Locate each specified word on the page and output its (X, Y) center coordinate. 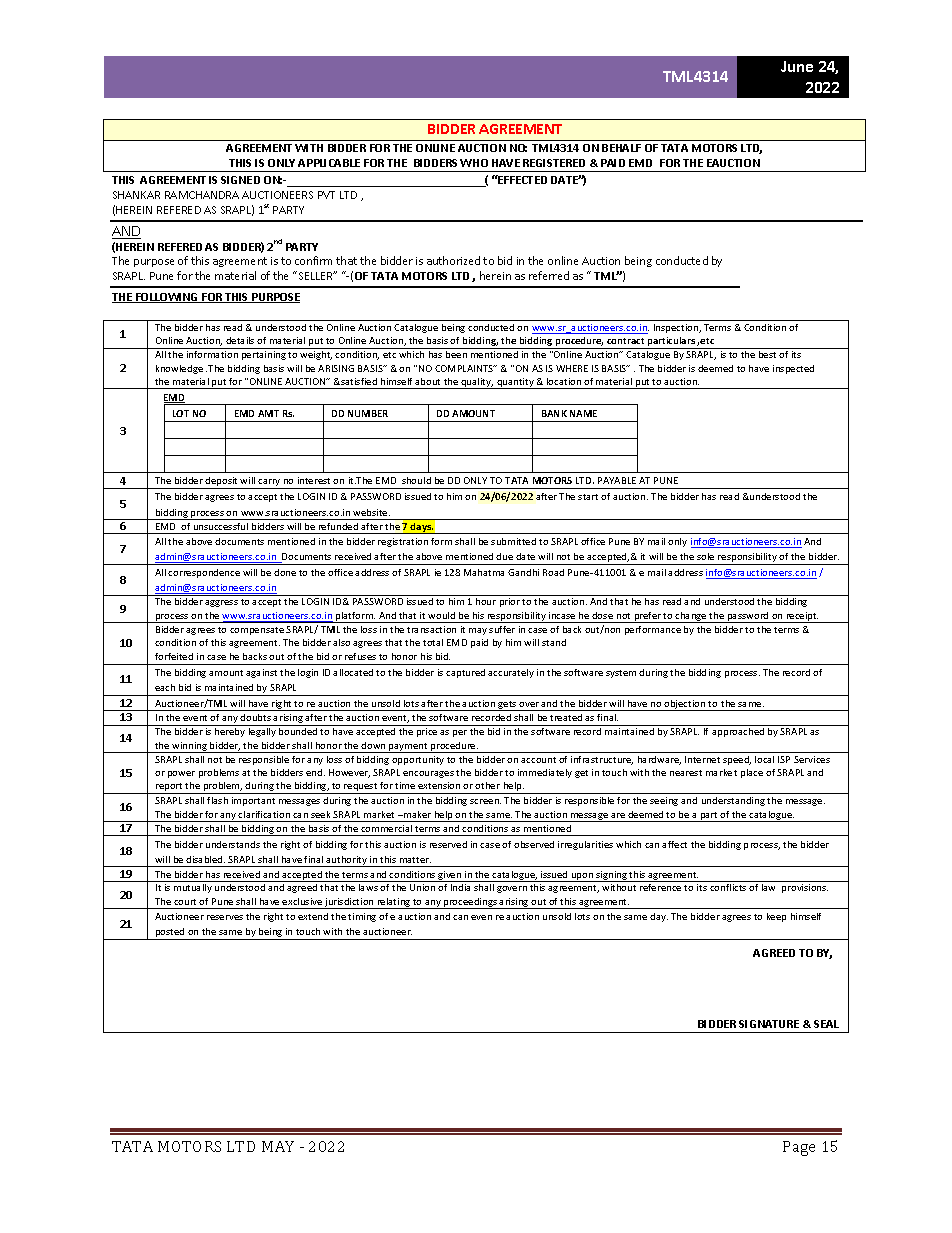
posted (170, 934)
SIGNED (240, 180)
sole (705, 556)
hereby (230, 732)
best (767, 354)
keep (776, 917)
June (797, 66)
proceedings (470, 903)
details (240, 340)
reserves (225, 917)
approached (738, 732)
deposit (222, 483)
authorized (453, 260)
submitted (513, 541)
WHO (474, 163)
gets (508, 706)
